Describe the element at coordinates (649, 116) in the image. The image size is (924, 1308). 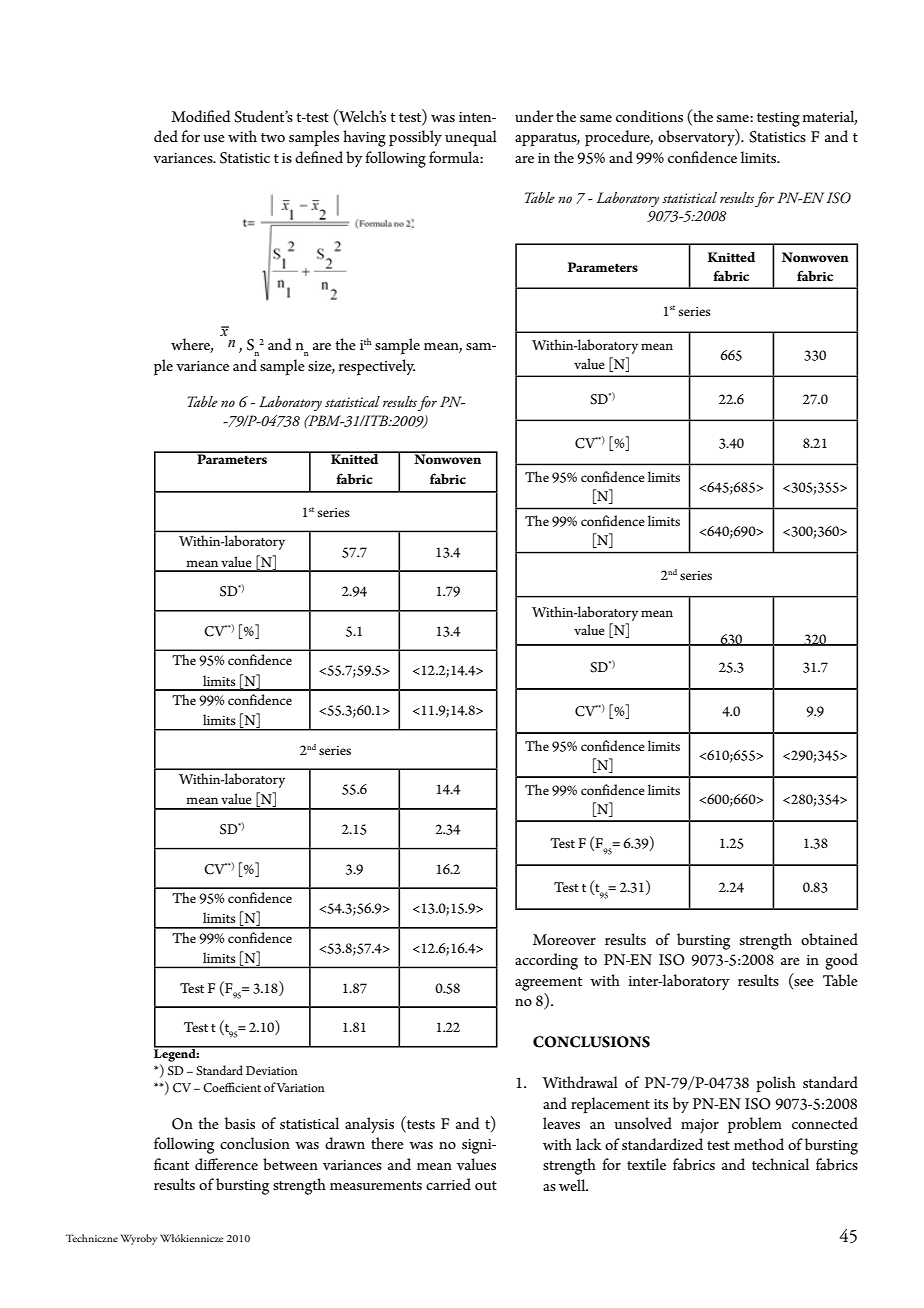
I see `conditions` at that location.
